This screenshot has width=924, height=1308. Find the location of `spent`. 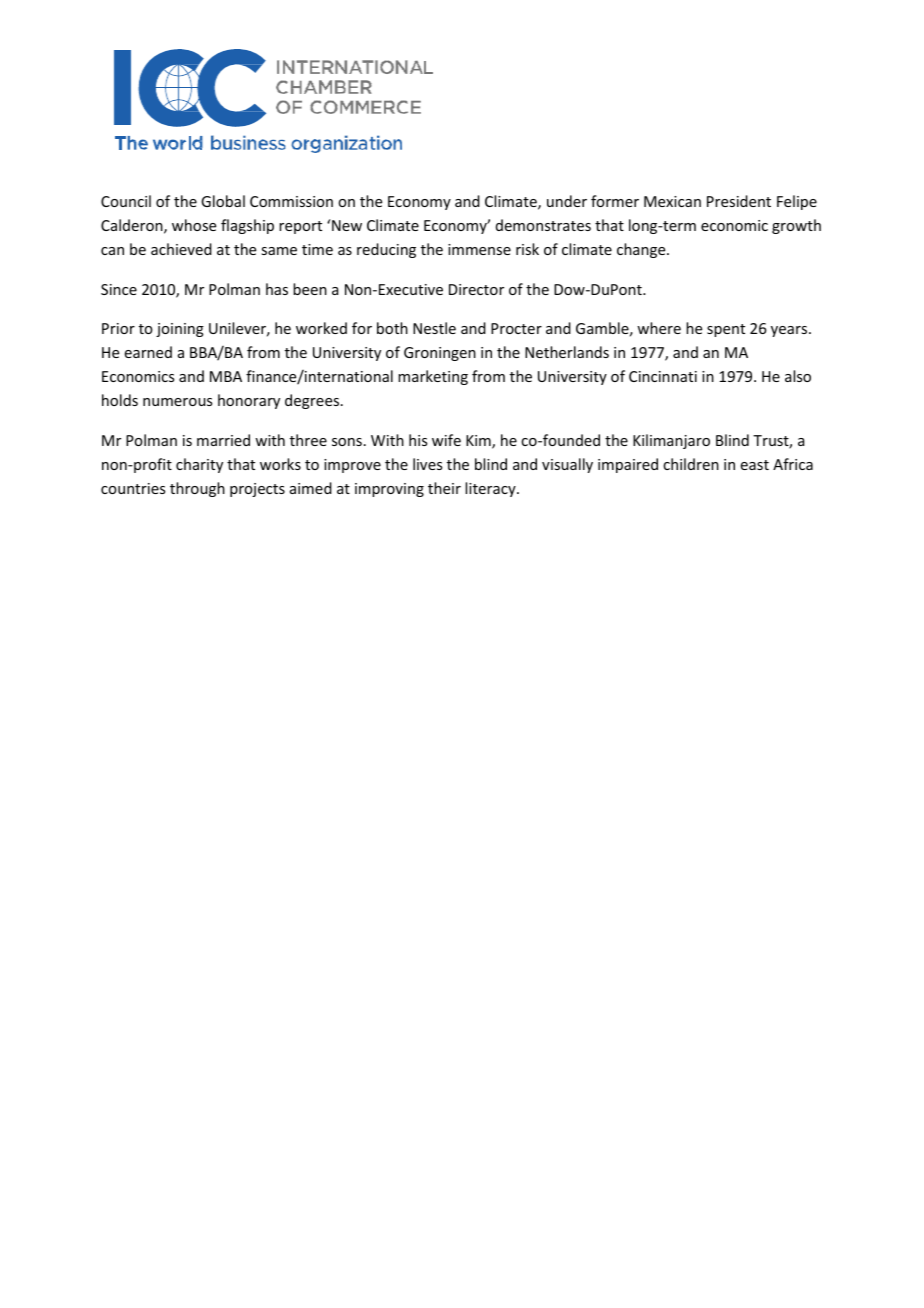

spent is located at coordinates (726, 330).
